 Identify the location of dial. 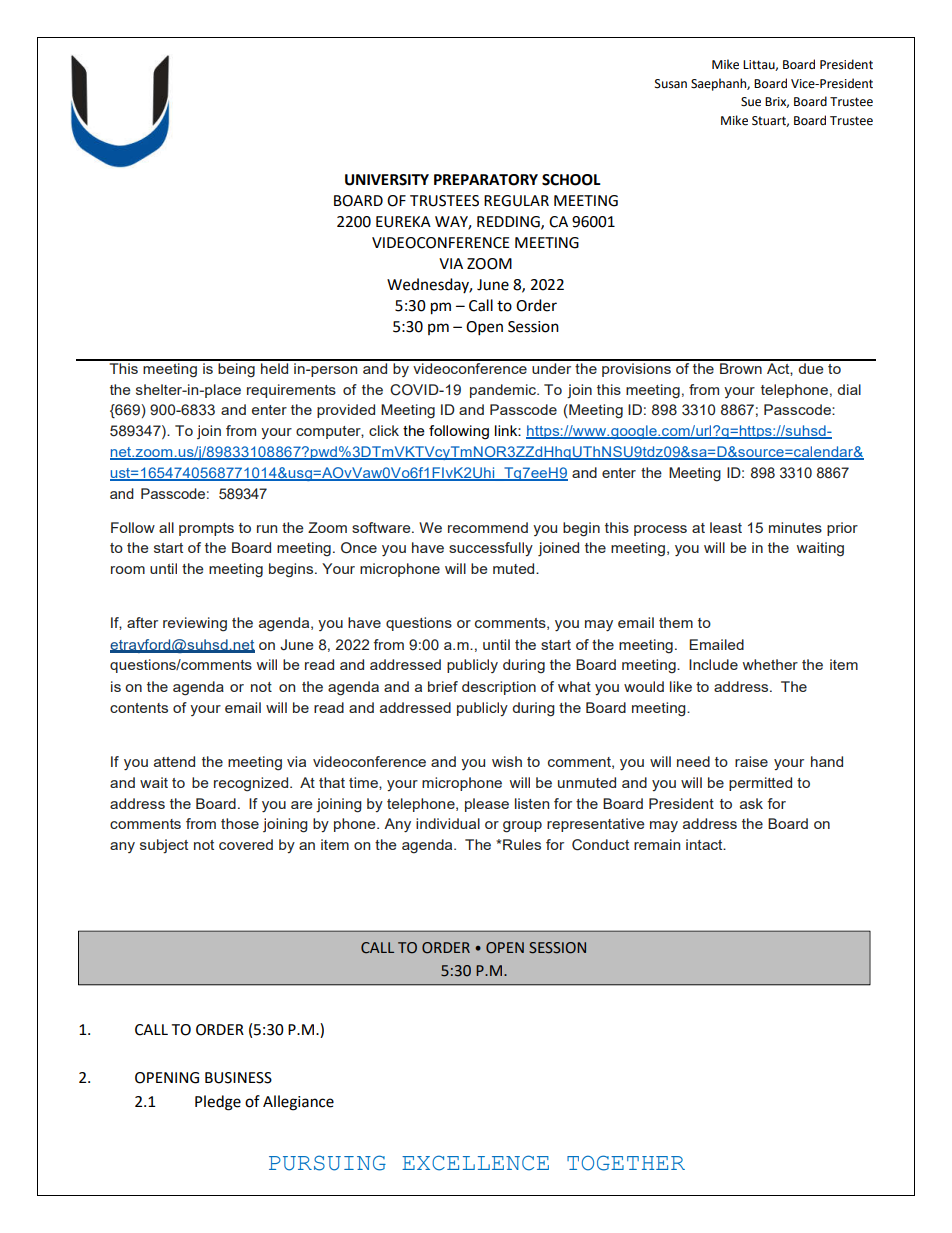
(849, 389).
